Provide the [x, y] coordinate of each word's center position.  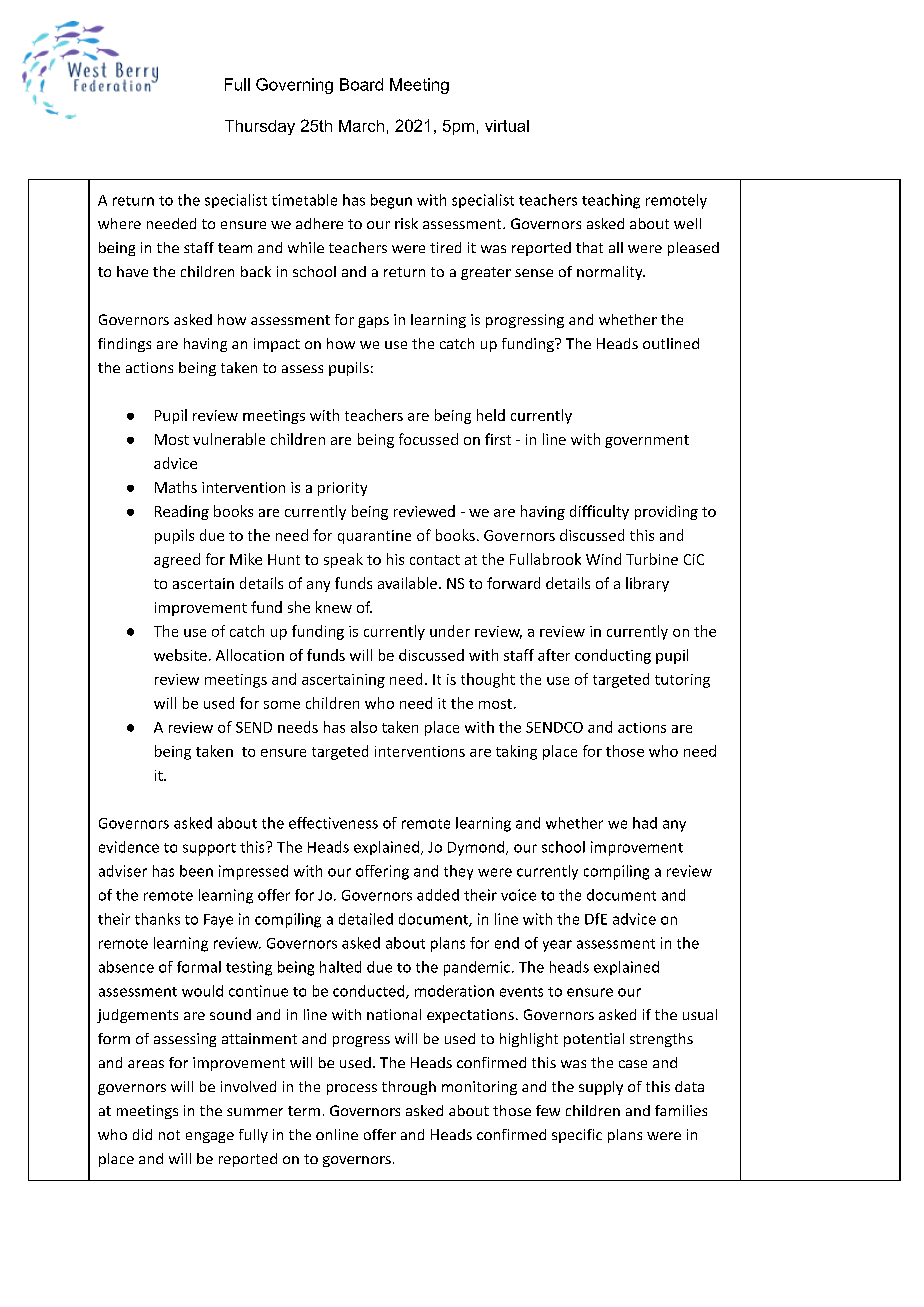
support [209, 849]
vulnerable [229, 439]
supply [601, 1088]
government [647, 441]
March [361, 126]
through [409, 1088]
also [364, 727]
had [645, 823]
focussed [428, 439]
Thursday [260, 127]
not [169, 1135]
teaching [611, 201]
